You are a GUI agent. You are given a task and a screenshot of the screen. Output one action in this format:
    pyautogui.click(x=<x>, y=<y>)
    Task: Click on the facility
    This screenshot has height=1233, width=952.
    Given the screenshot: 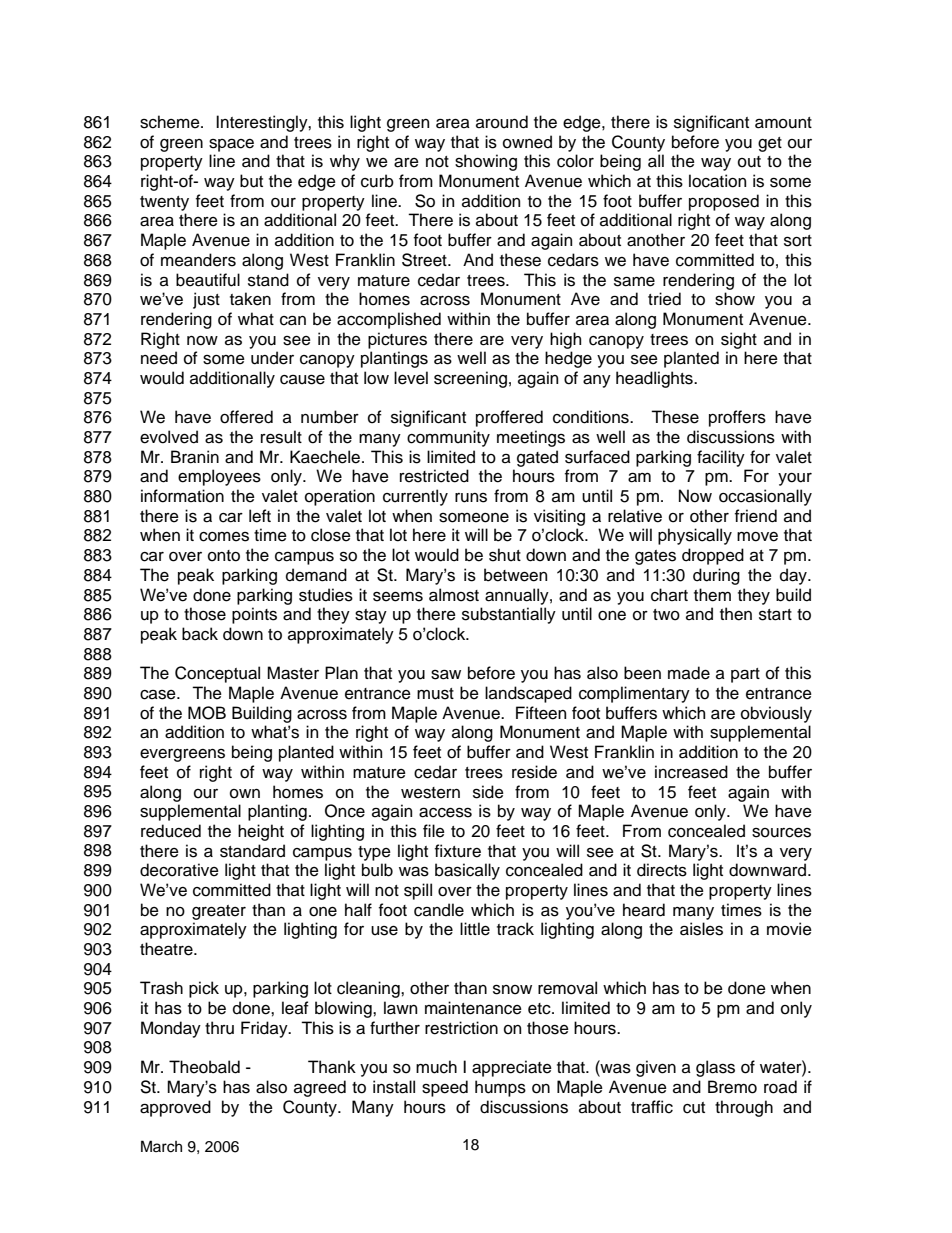 What is the action you would take?
    pyautogui.click(x=721, y=458)
